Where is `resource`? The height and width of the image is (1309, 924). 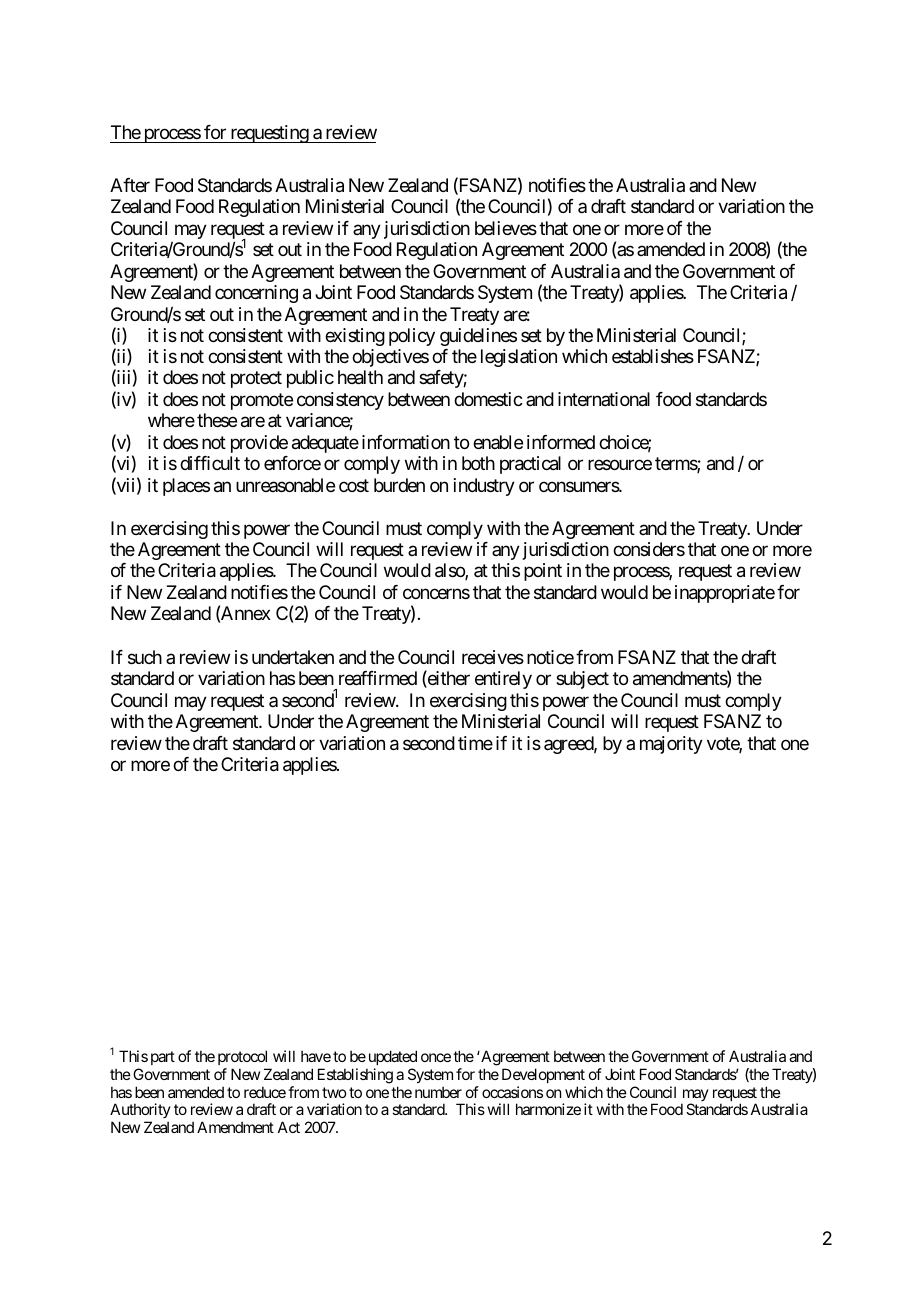 resource is located at coordinates (620, 465).
